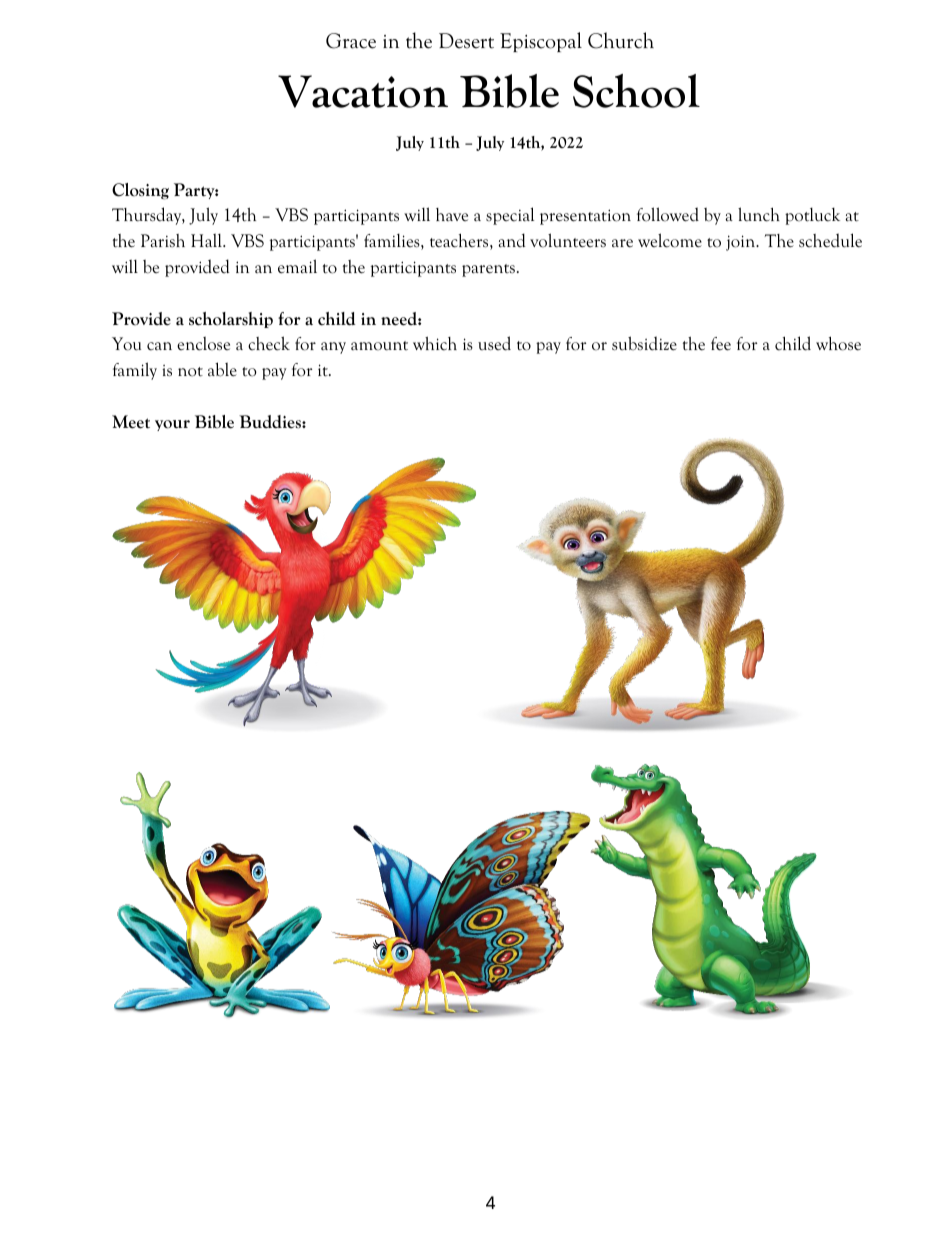 The width and height of the image is (952, 1233). Describe the element at coordinates (172, 425) in the image. I see `your` at that location.
